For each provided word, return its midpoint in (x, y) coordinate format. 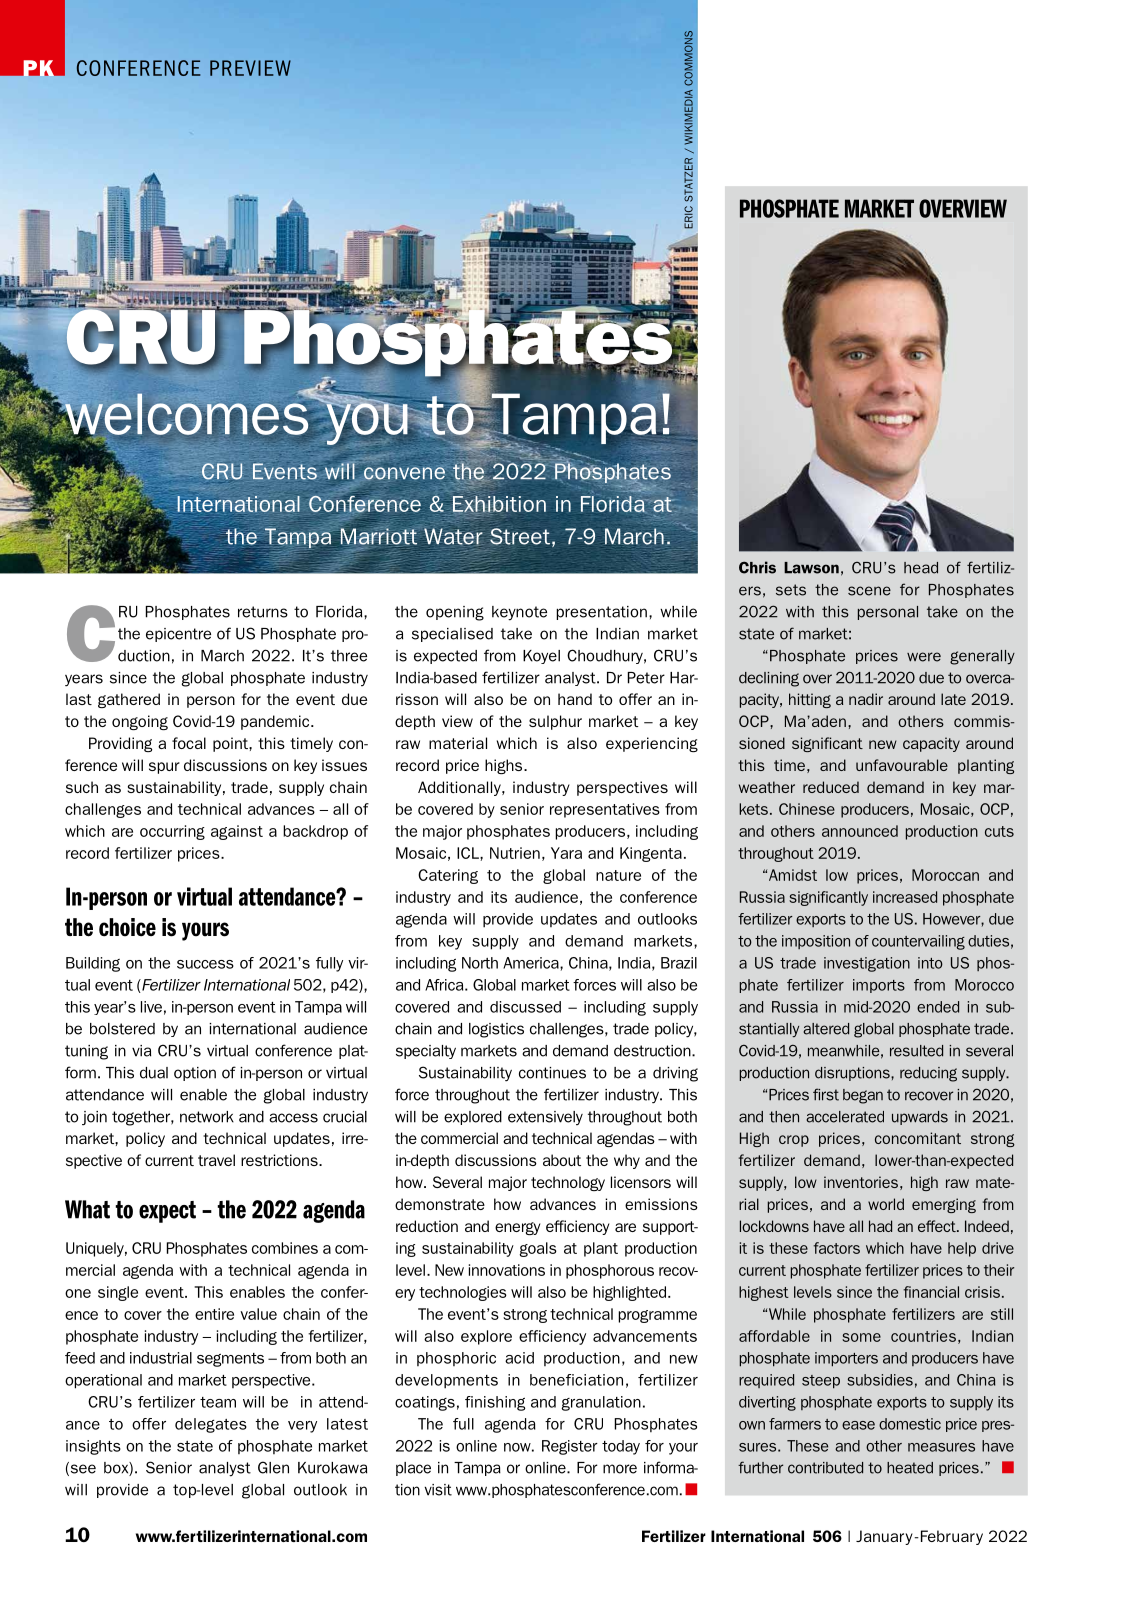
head (921, 568)
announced (860, 831)
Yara (566, 853)
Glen (273, 1467)
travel (216, 1160)
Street (520, 536)
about (562, 1160)
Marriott (379, 536)
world (886, 1204)
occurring (172, 832)
